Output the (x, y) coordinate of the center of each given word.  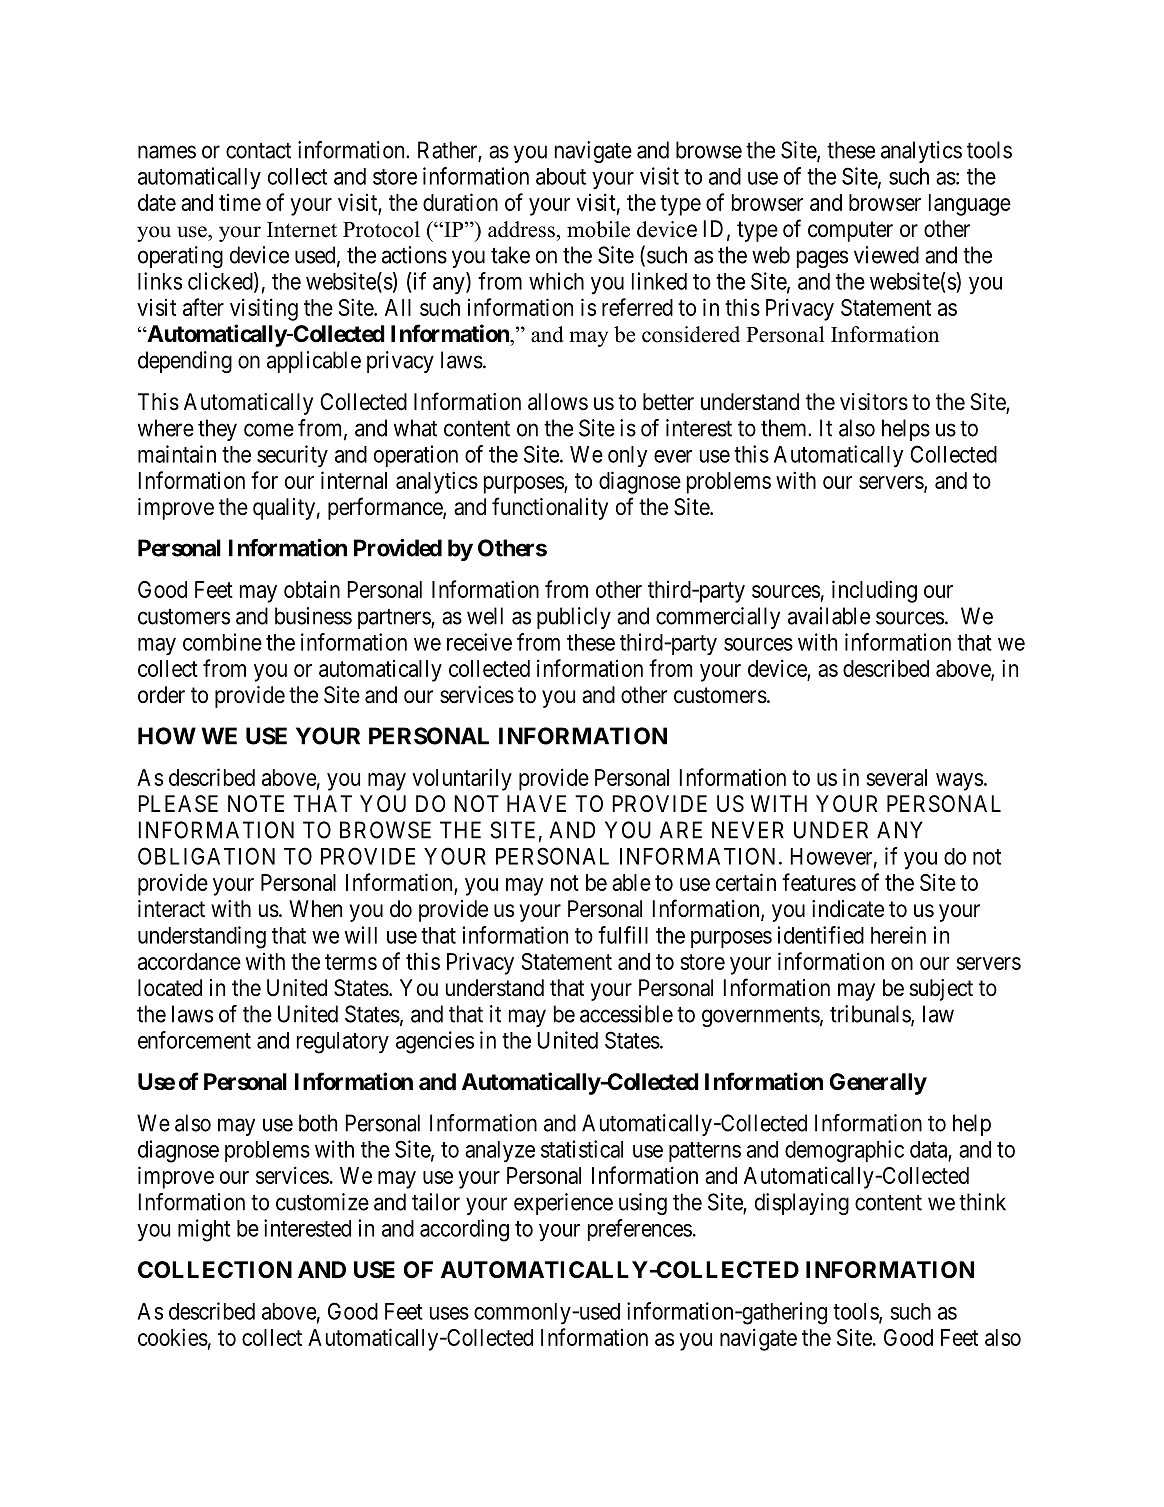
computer (850, 231)
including (874, 591)
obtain (312, 589)
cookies (173, 1337)
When (315, 908)
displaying (802, 1204)
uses (449, 1313)
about (561, 176)
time (240, 202)
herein (898, 935)
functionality (550, 508)
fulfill (623, 935)
